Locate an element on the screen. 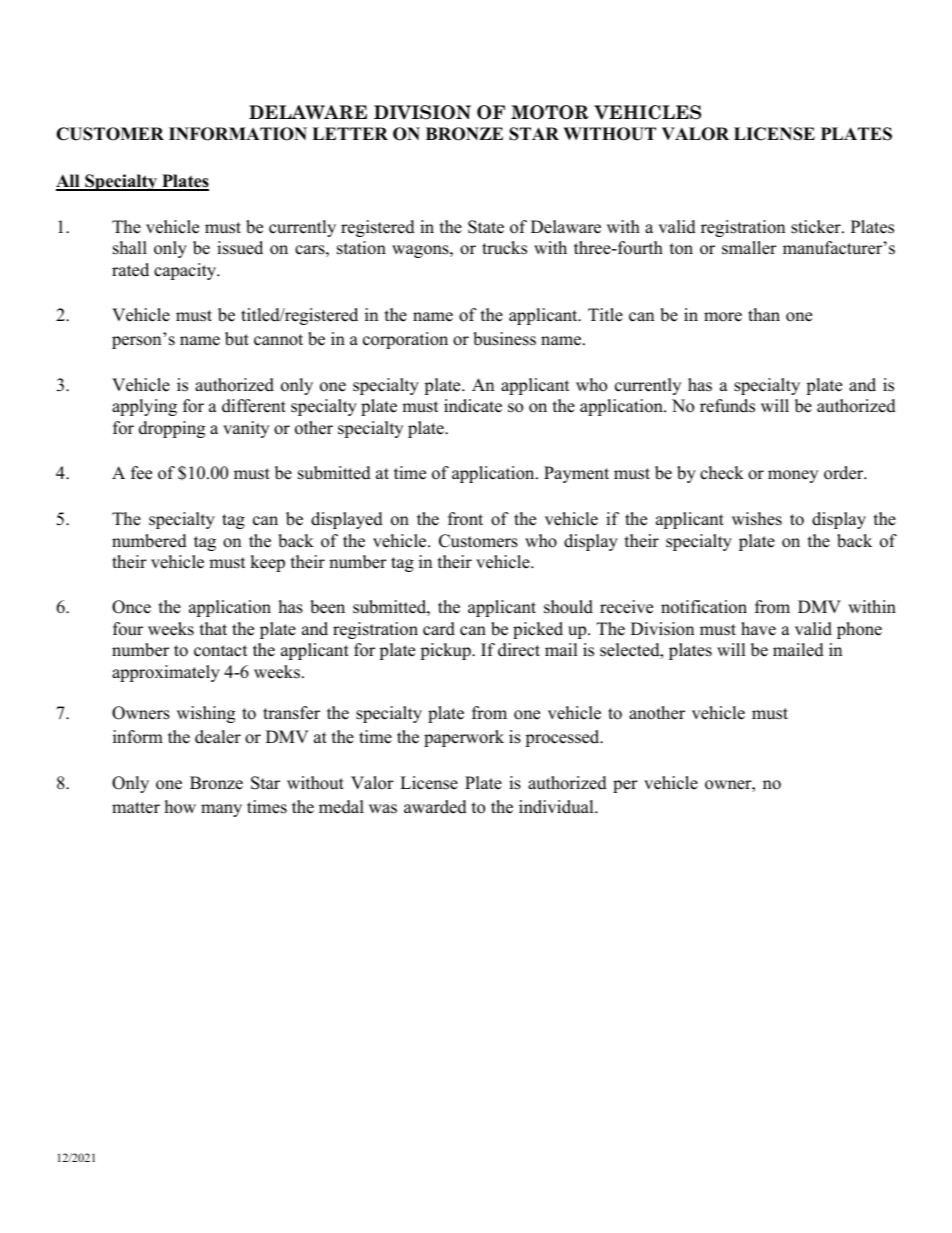  indicate is located at coordinates (473, 406).
